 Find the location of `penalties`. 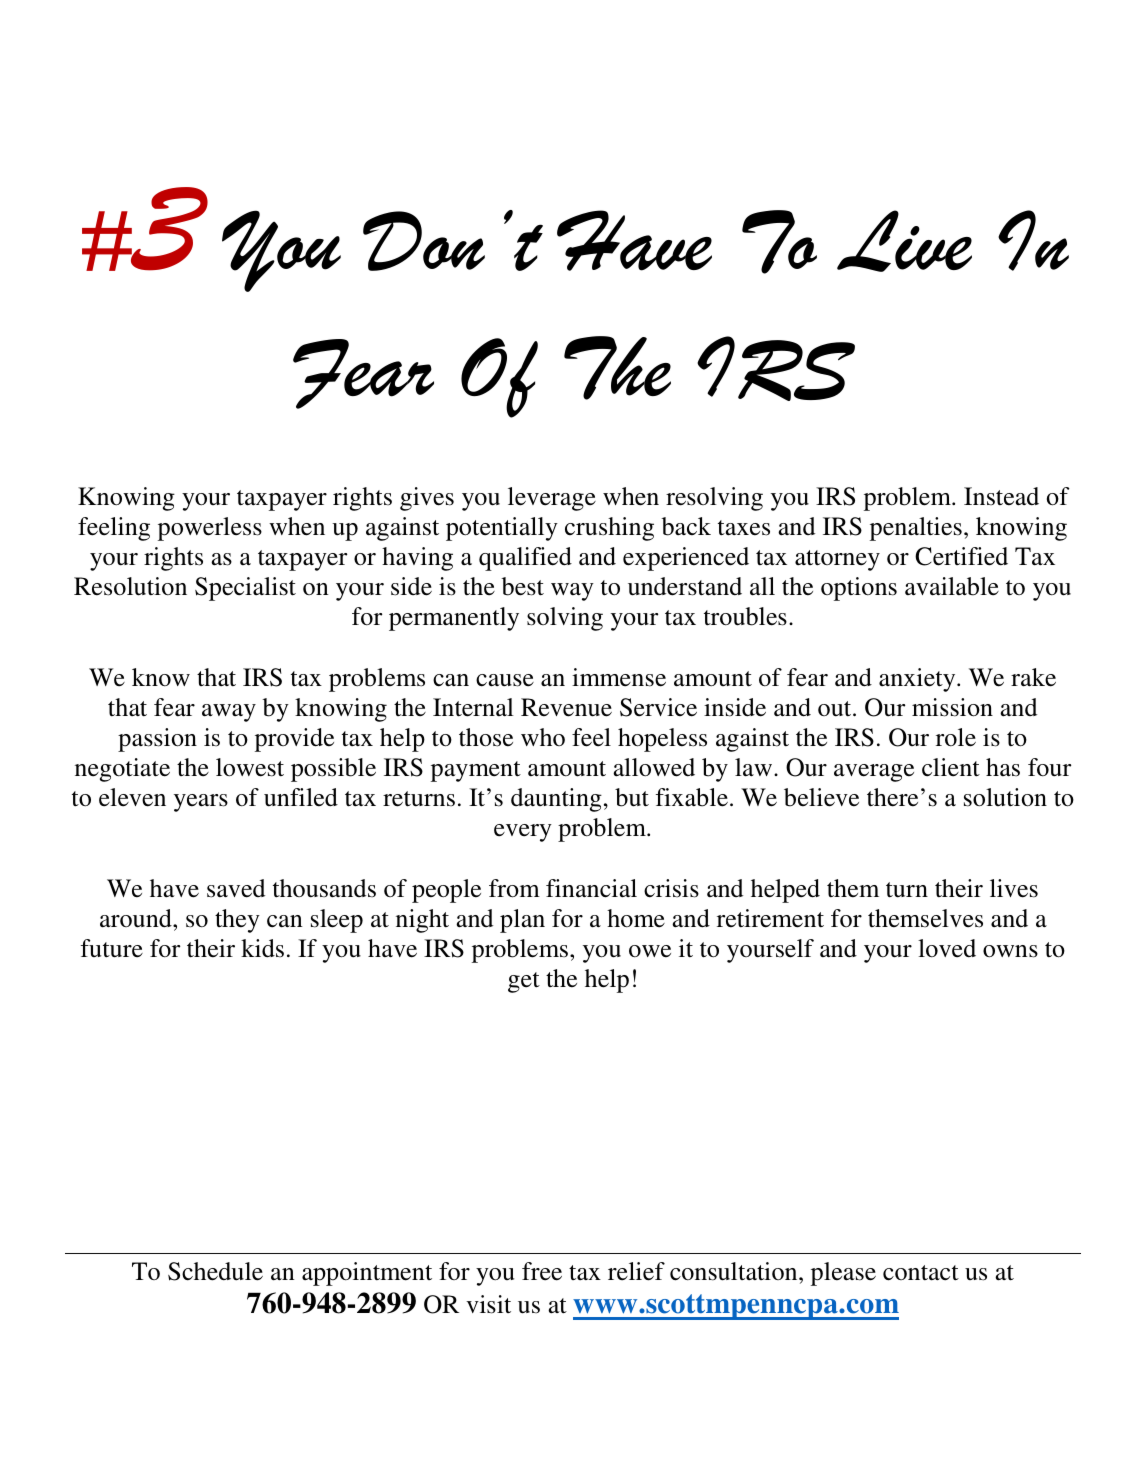

penalties is located at coordinates (916, 529).
